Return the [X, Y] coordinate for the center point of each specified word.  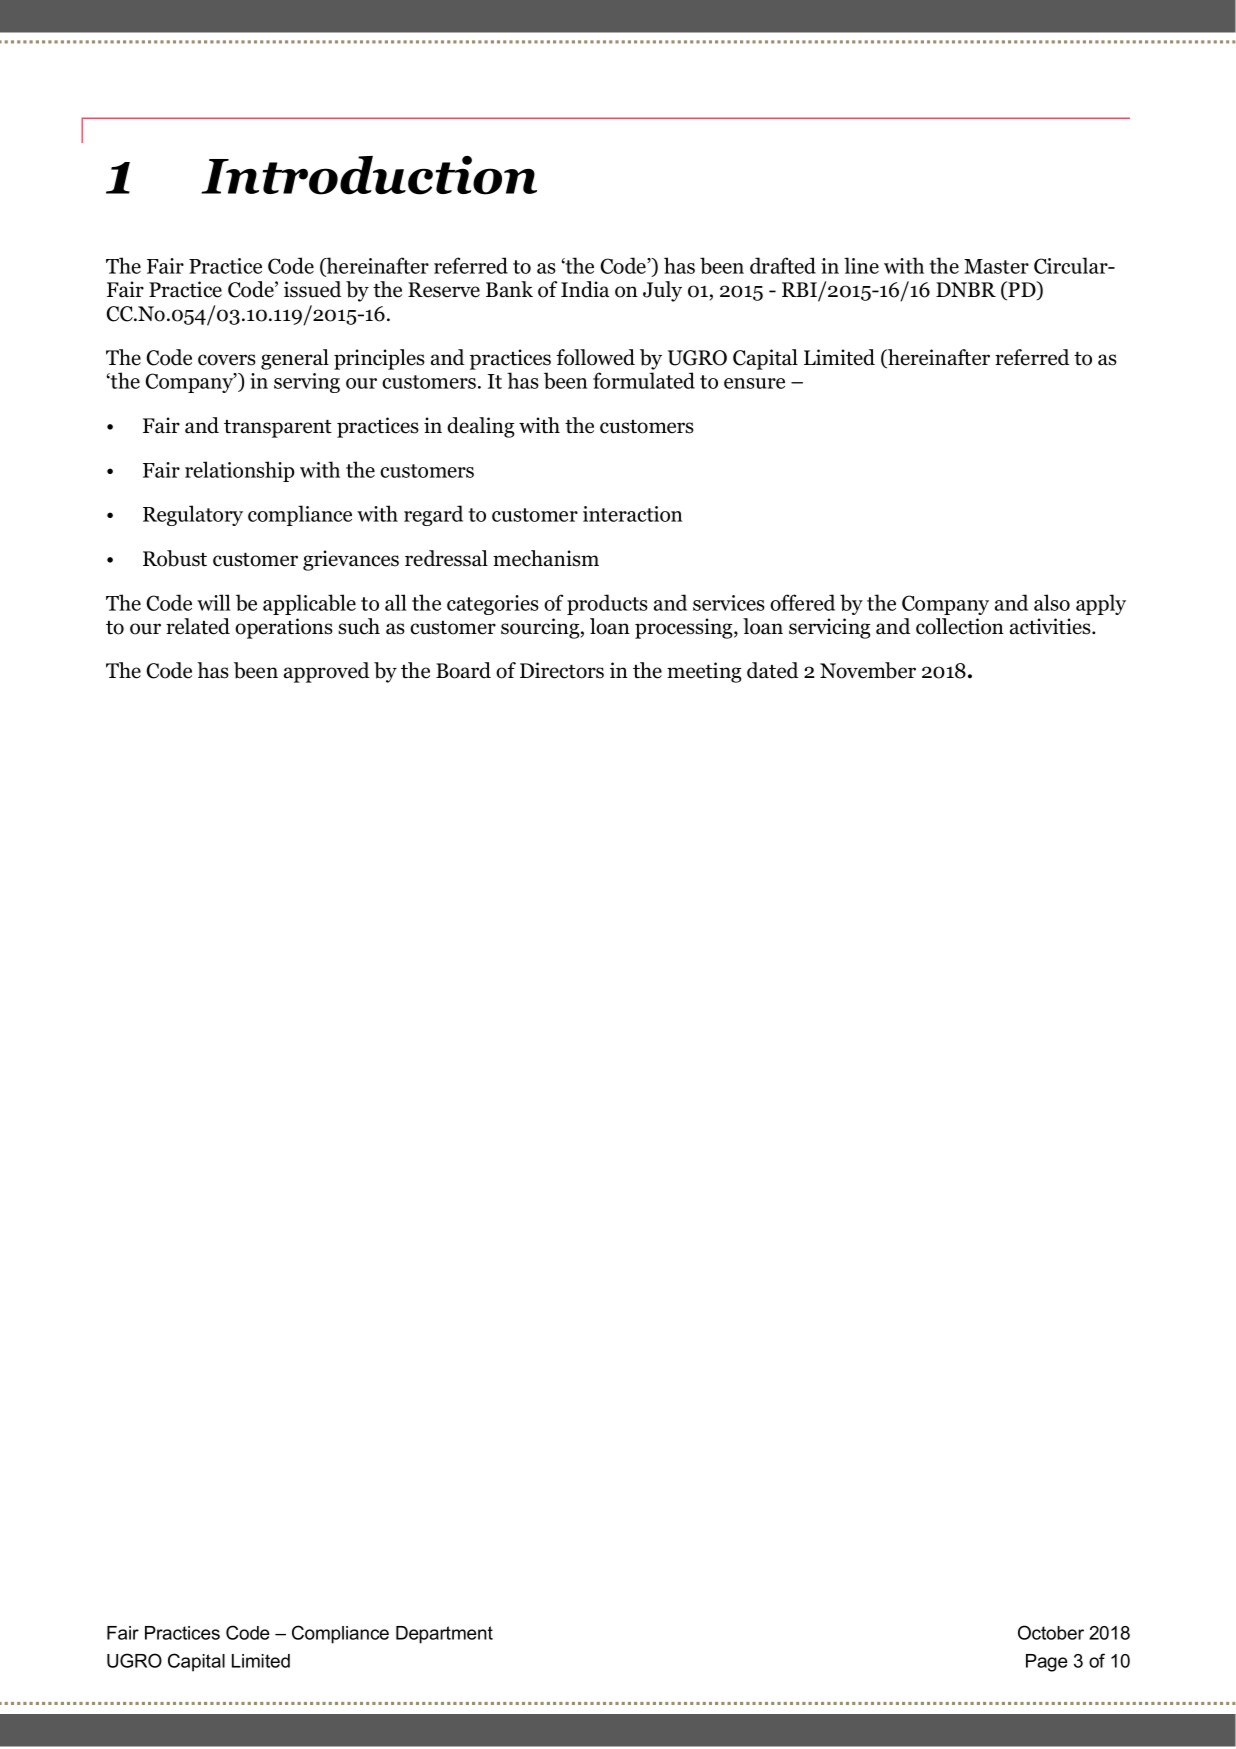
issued [313, 289]
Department [444, 1635]
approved [327, 672]
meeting [704, 672]
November [868, 670]
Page [1047, 1663]
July [662, 291]
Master [996, 266]
